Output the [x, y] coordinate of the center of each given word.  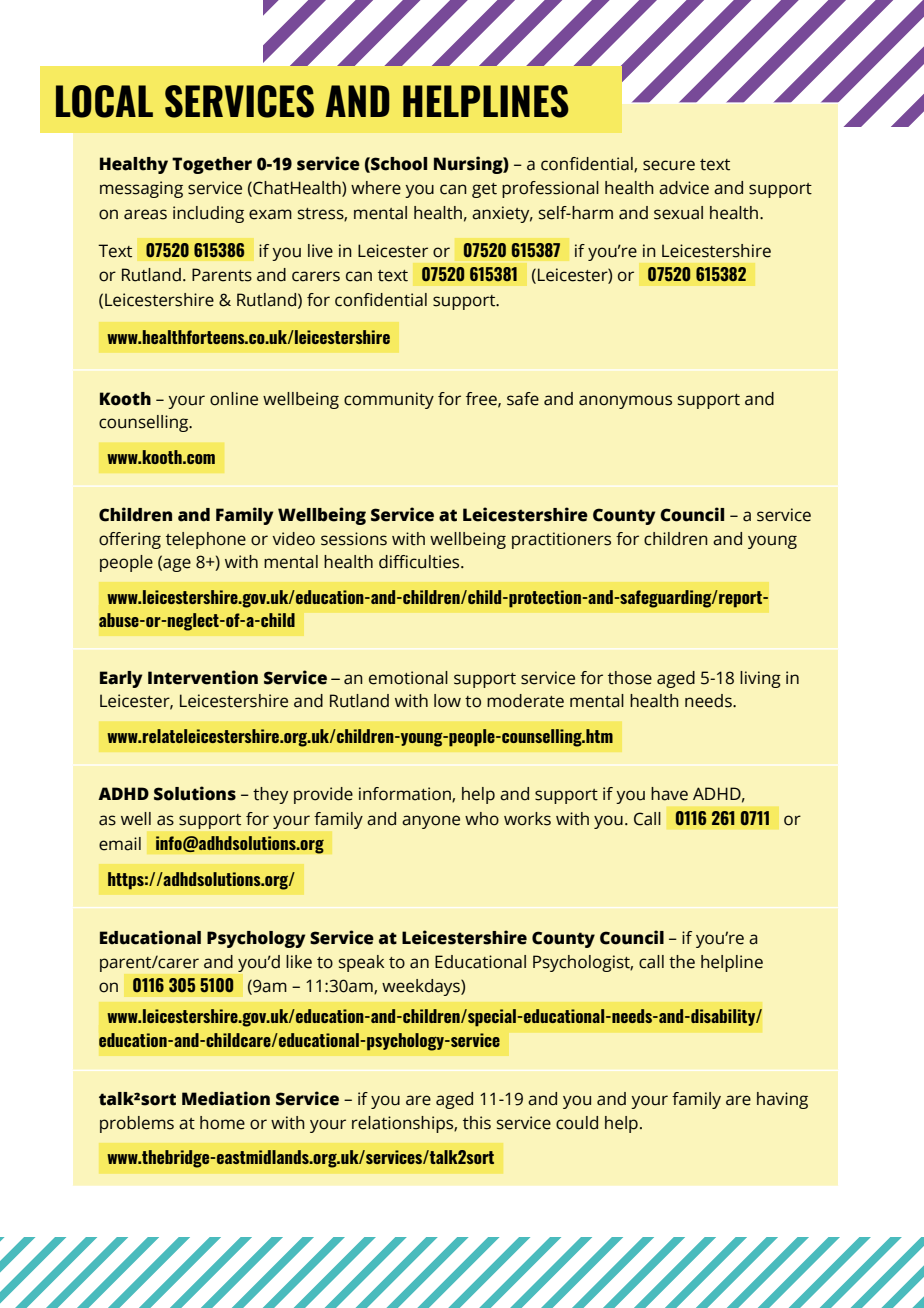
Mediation [226, 1098]
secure [669, 165]
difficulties [420, 562]
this [477, 1123]
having [782, 1100]
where [376, 188]
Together [212, 165]
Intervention [203, 677]
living [760, 679]
